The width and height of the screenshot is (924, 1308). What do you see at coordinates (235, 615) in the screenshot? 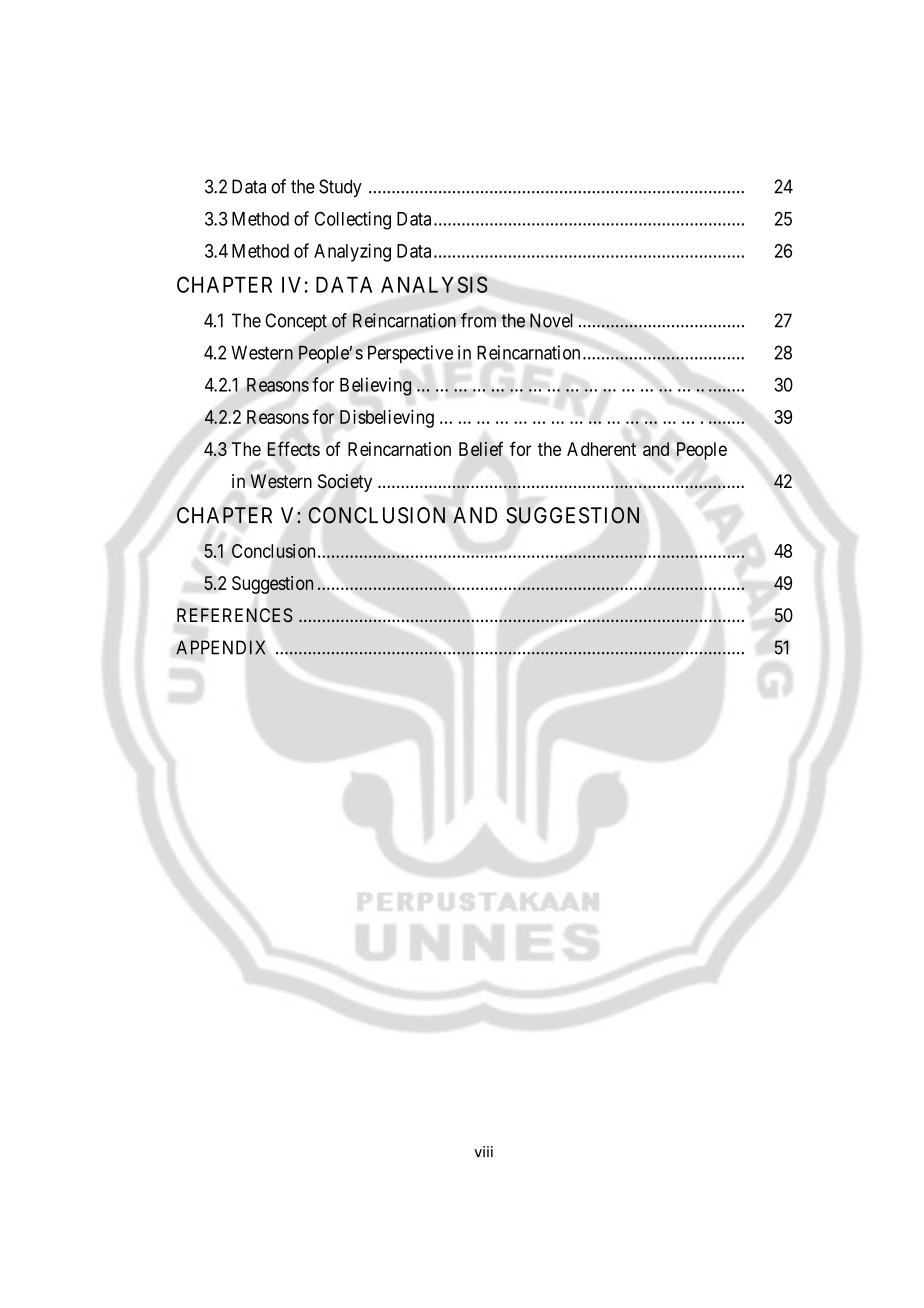
I see `REFERENCES` at bounding box center [235, 615].
